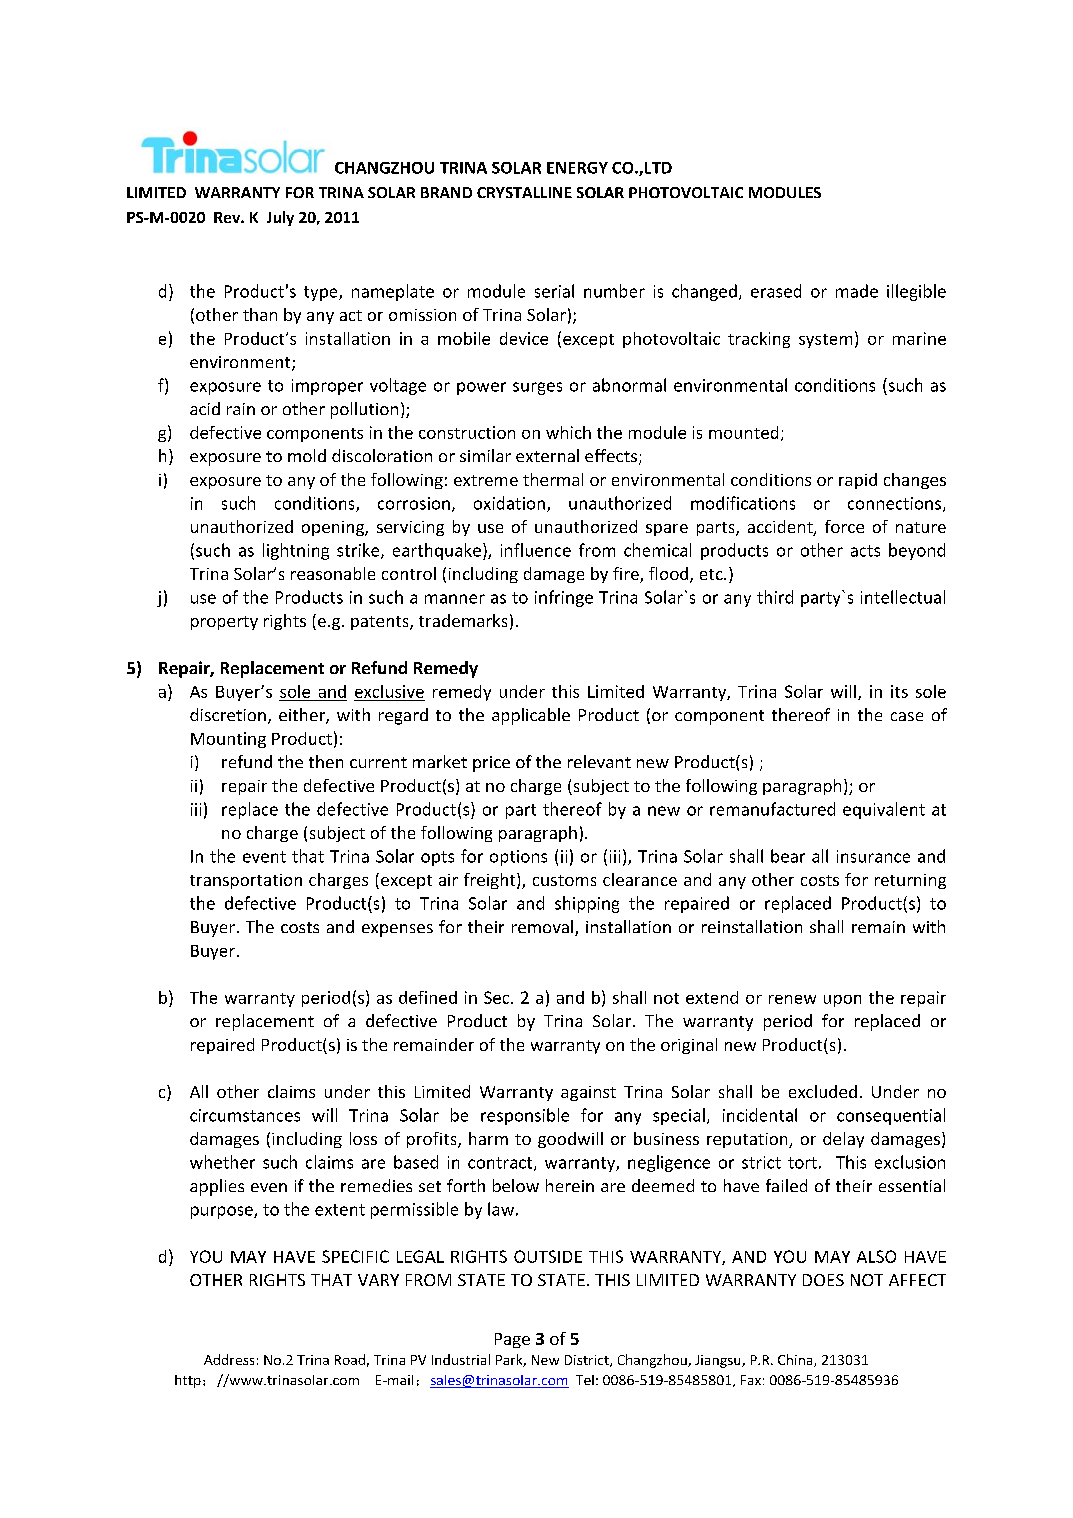  What do you see at coordinates (884, 810) in the document?
I see `equivalent` at bounding box center [884, 810].
